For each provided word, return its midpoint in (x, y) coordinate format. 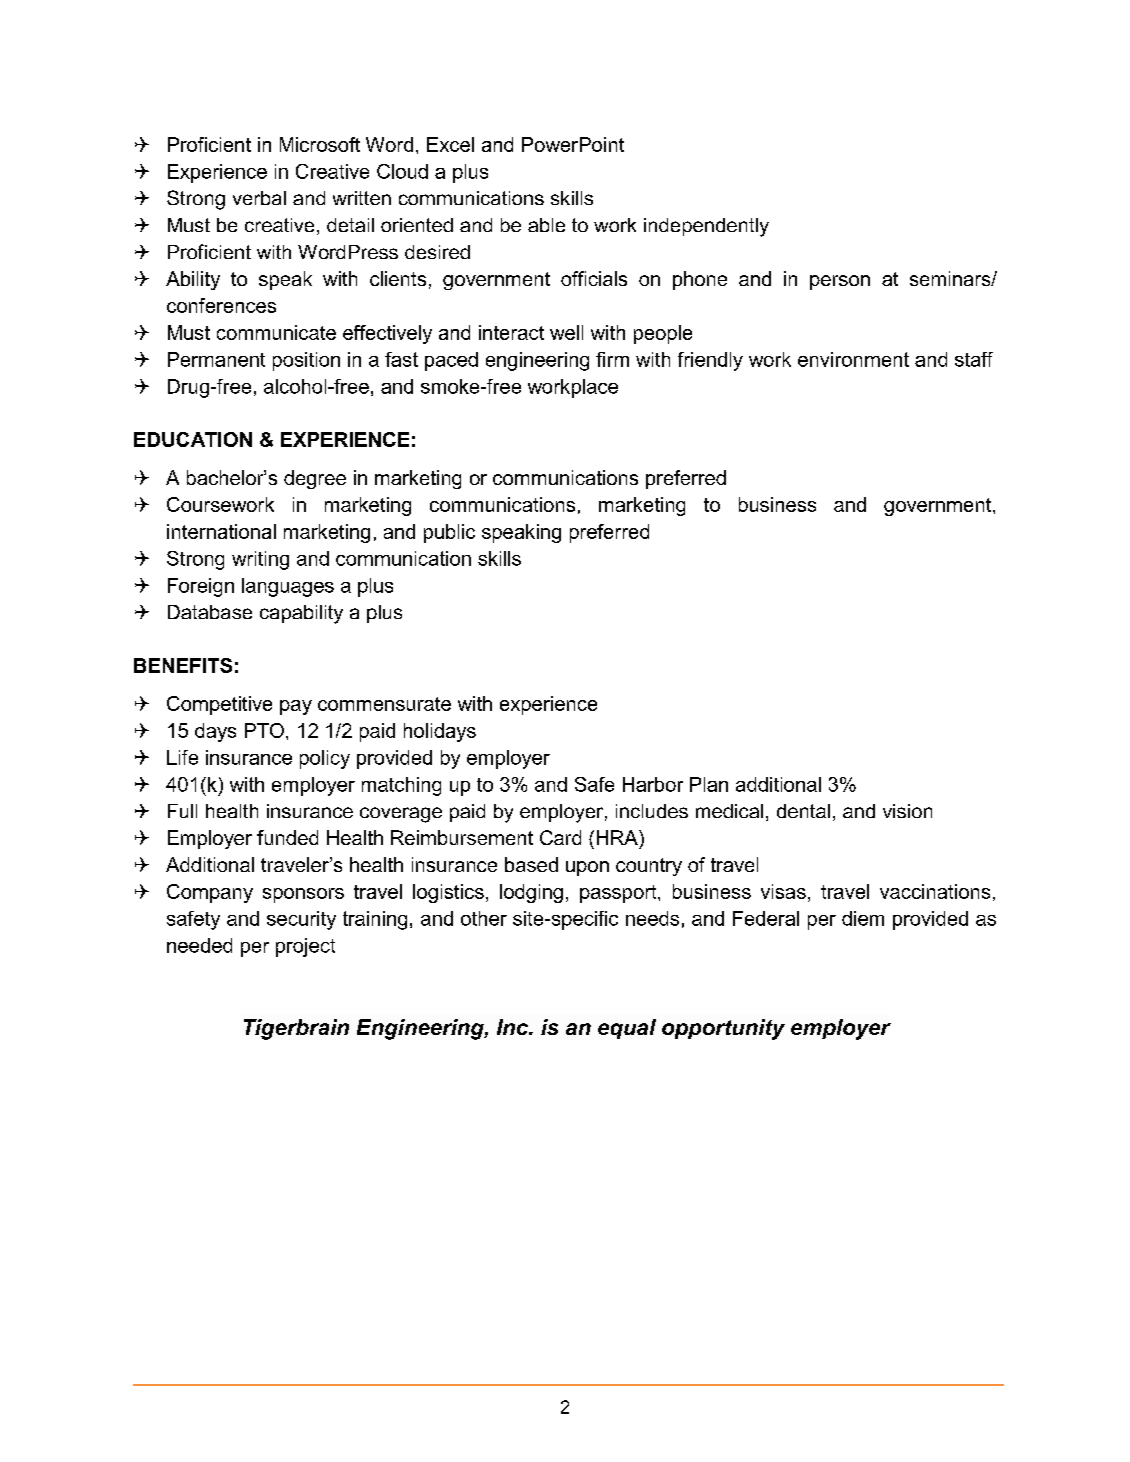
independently (706, 227)
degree (315, 479)
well (566, 332)
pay (296, 707)
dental (803, 811)
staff (974, 359)
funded (287, 837)
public (449, 533)
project (305, 947)
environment (853, 359)
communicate (276, 332)
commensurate (384, 704)
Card (560, 837)
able (546, 225)
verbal (259, 198)
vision (907, 811)
